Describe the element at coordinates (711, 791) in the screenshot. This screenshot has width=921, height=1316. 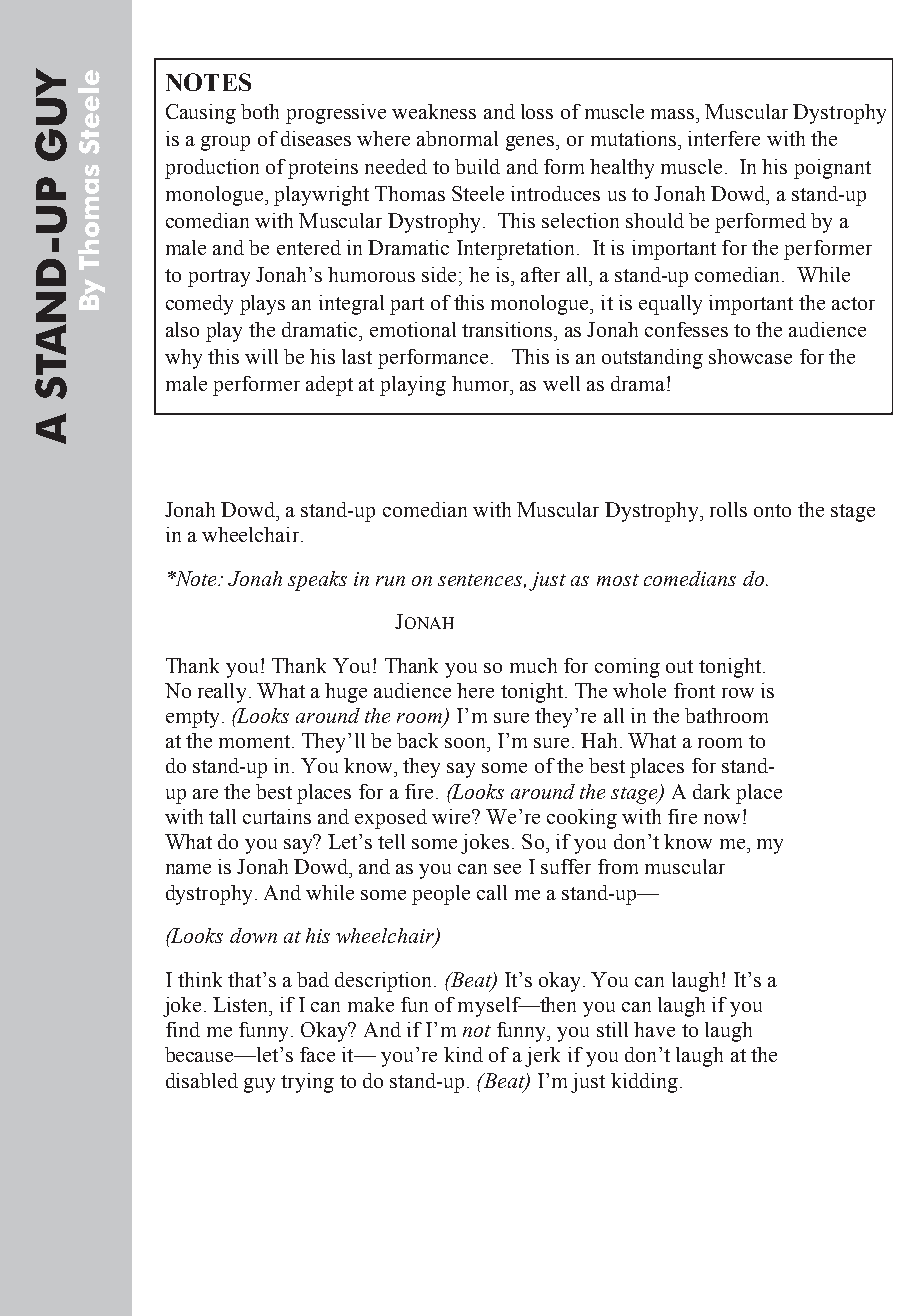
I see `dark` at that location.
